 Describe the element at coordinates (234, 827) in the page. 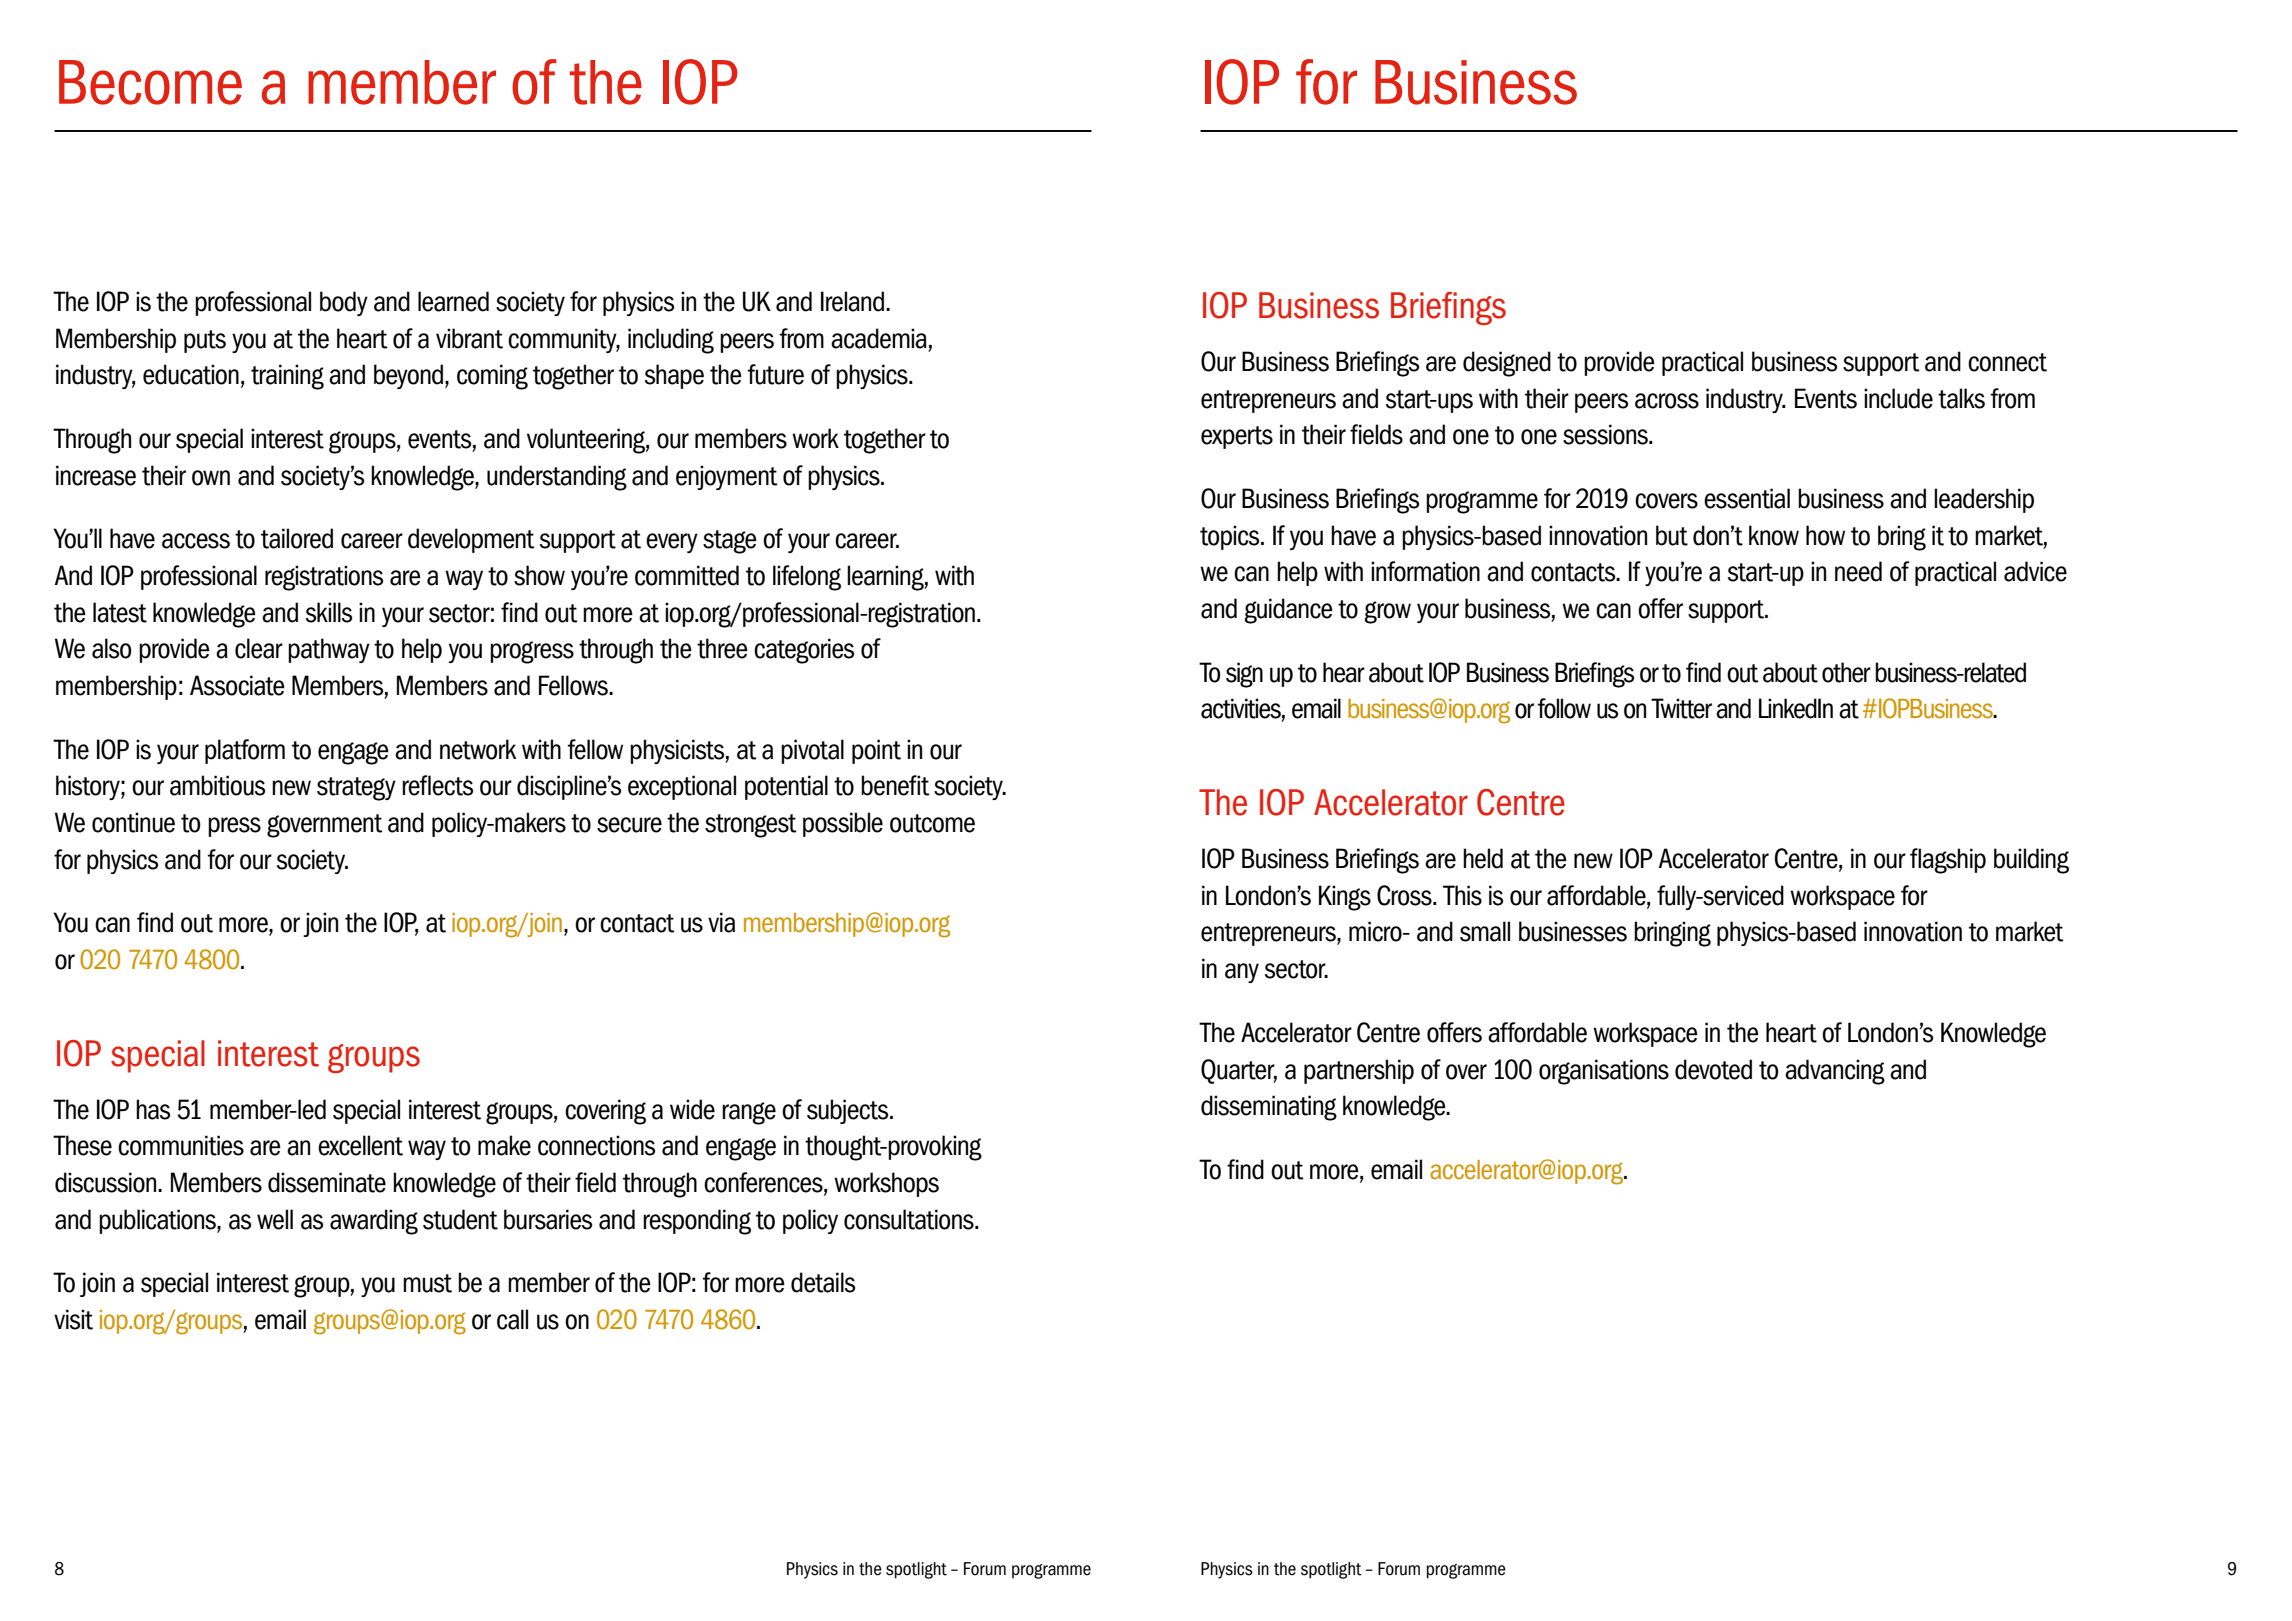

I see `press` at that location.
